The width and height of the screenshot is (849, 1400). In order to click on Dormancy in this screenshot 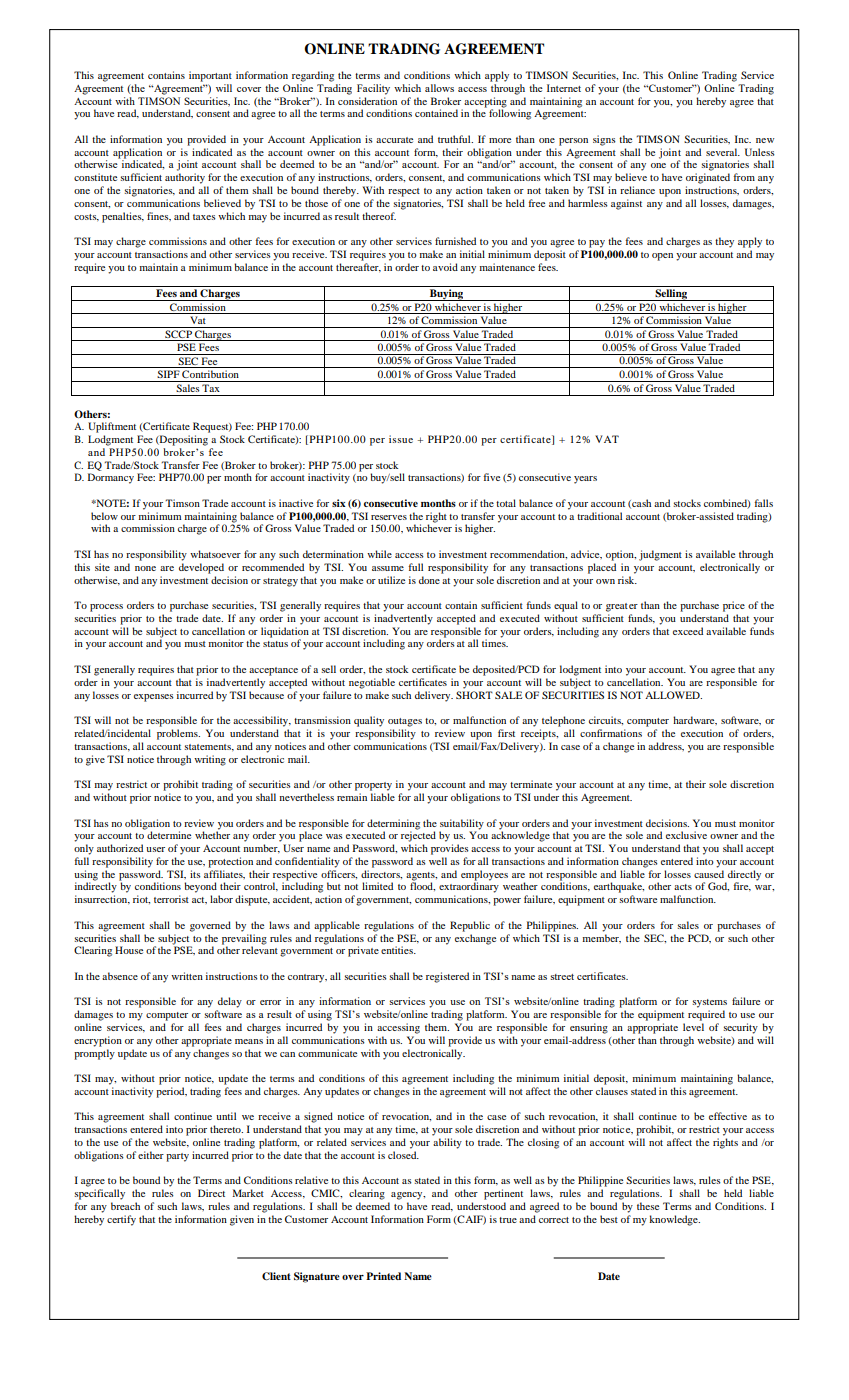, I will do `click(111, 478)`.
